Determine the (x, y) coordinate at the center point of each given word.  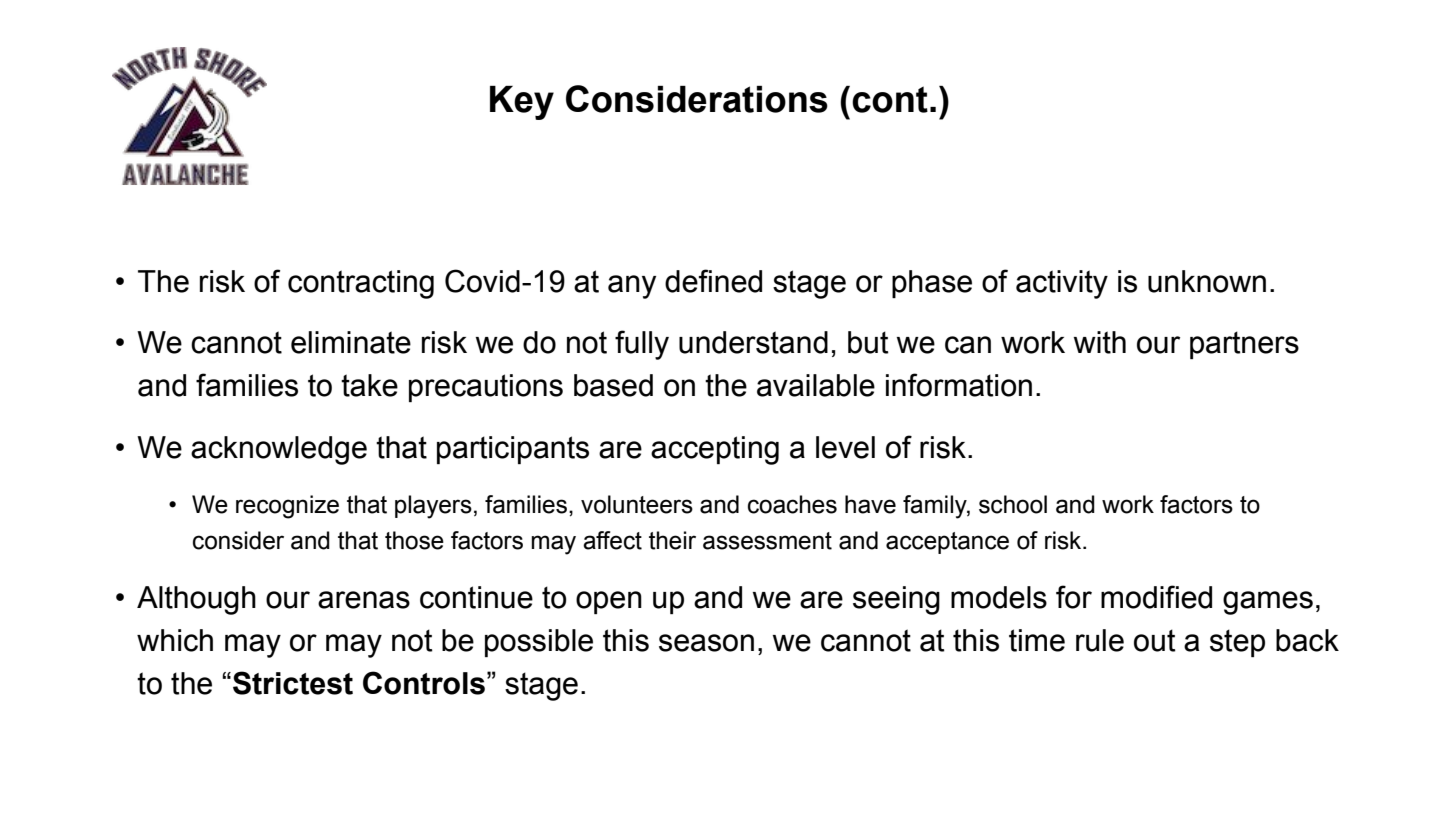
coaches (792, 504)
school (1013, 504)
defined (713, 281)
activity (1062, 284)
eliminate (351, 342)
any (632, 287)
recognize (287, 507)
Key (522, 103)
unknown (1207, 281)
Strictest (293, 683)
